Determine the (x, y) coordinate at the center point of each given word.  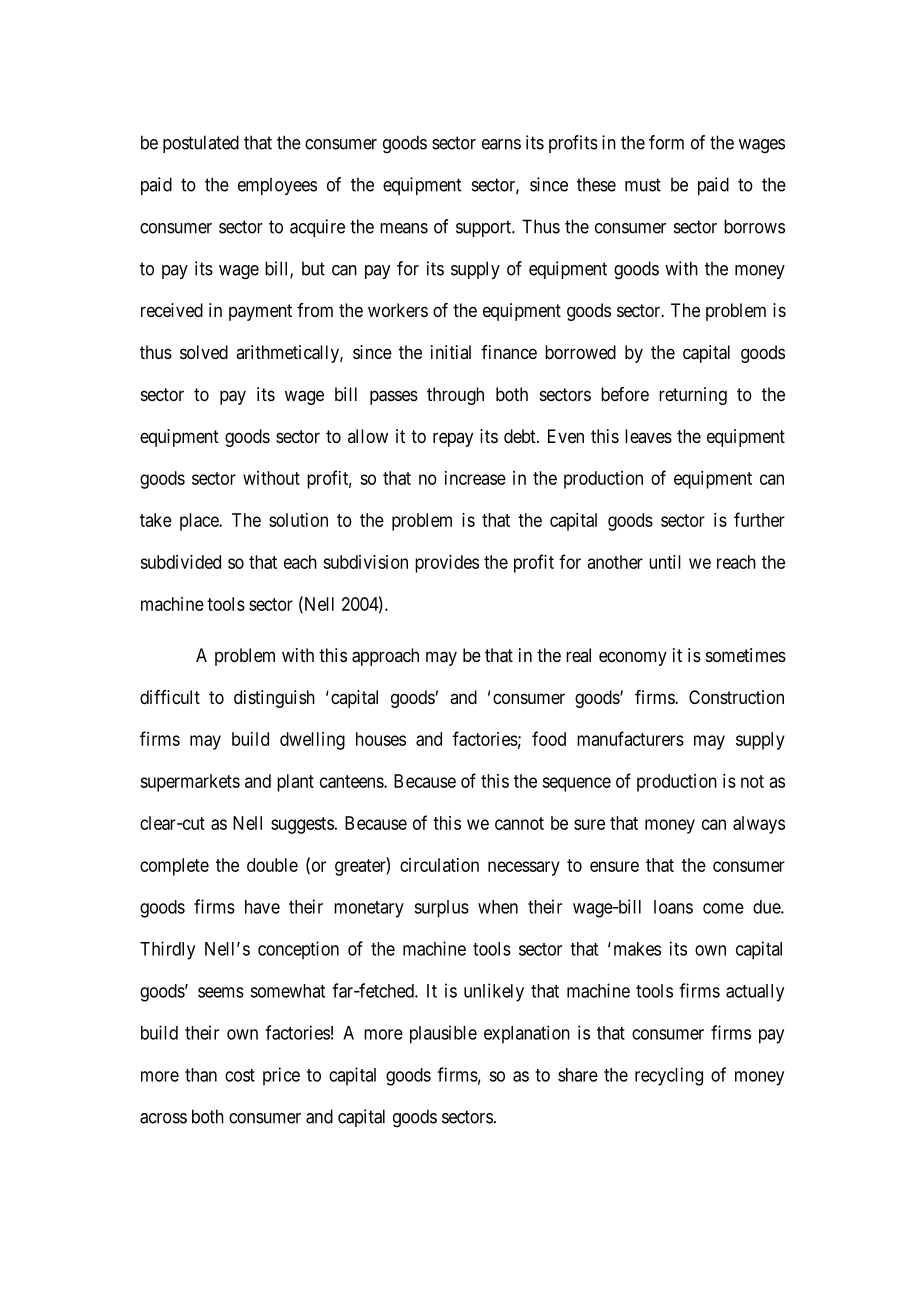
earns (501, 144)
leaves (648, 436)
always (759, 825)
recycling (669, 1076)
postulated (201, 144)
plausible (443, 1034)
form (666, 142)
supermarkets (190, 783)
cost (240, 1075)
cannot (519, 823)
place (200, 522)
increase (475, 478)
